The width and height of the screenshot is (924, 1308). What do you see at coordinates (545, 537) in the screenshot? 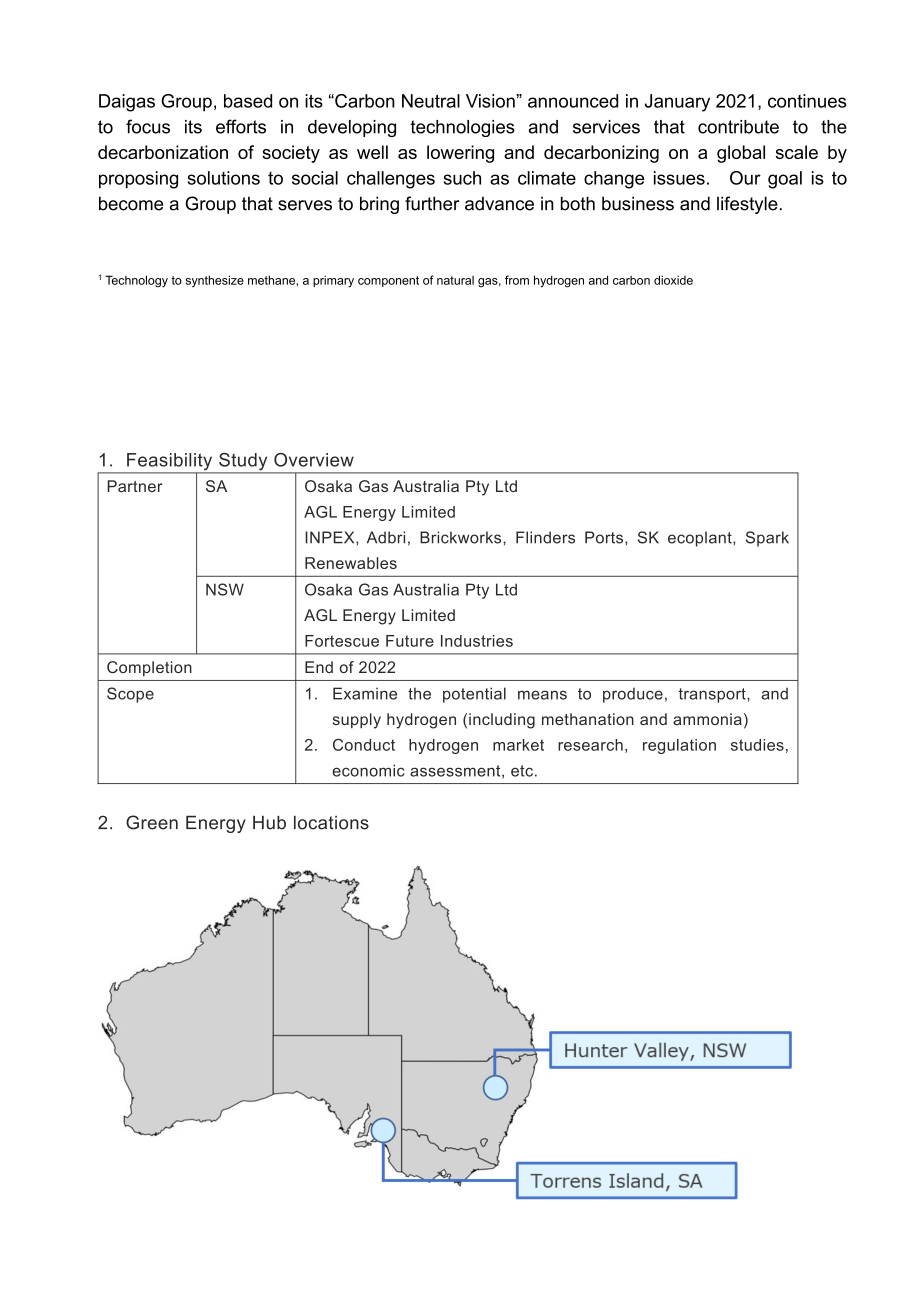
I see `Flinders` at bounding box center [545, 537].
